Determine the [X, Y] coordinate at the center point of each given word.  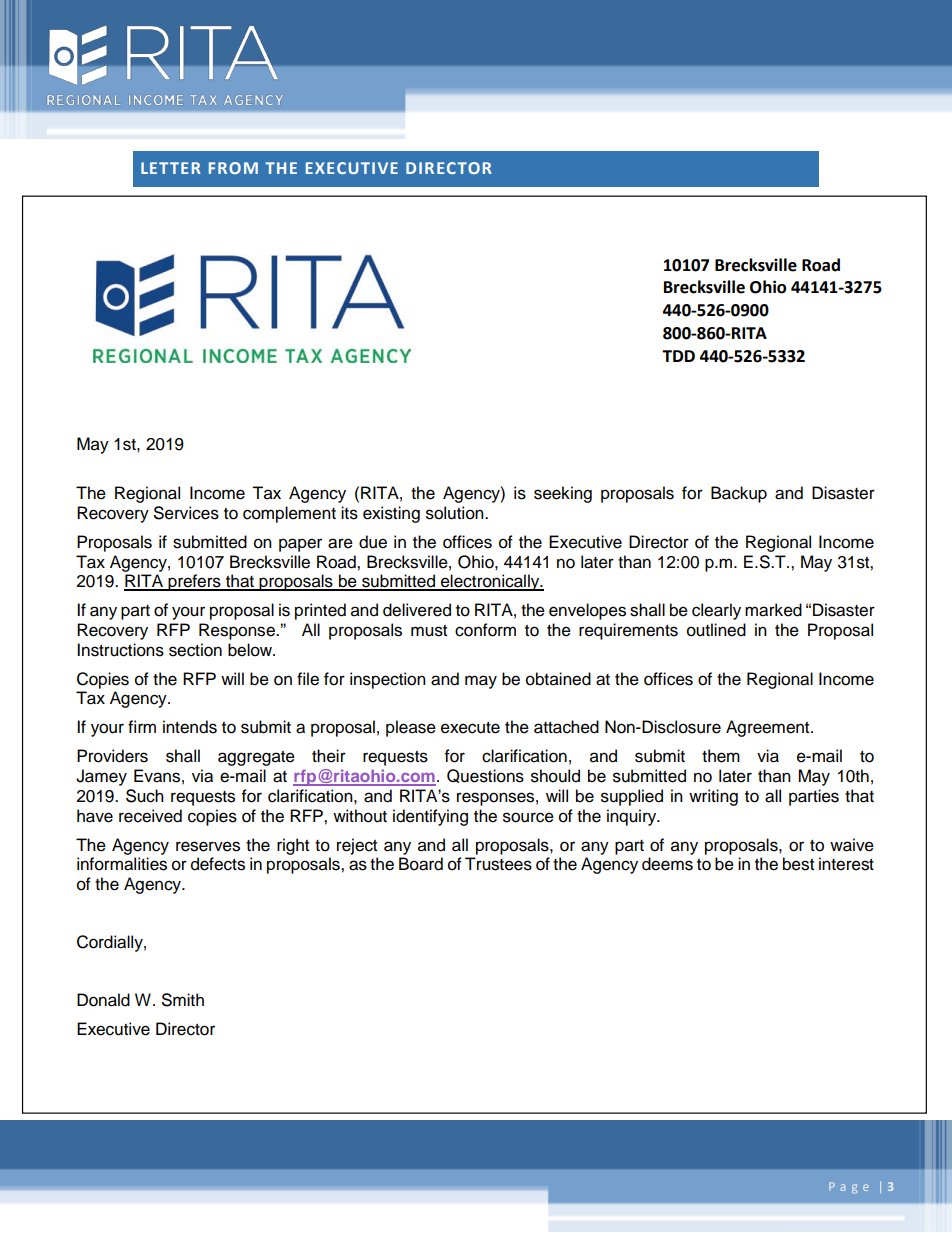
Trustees [498, 864]
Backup [739, 494]
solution [456, 513]
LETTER [171, 168]
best [798, 864]
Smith [183, 1000]
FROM [233, 168]
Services [186, 513]
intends [190, 727]
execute [470, 728]
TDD [678, 356]
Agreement [769, 728]
